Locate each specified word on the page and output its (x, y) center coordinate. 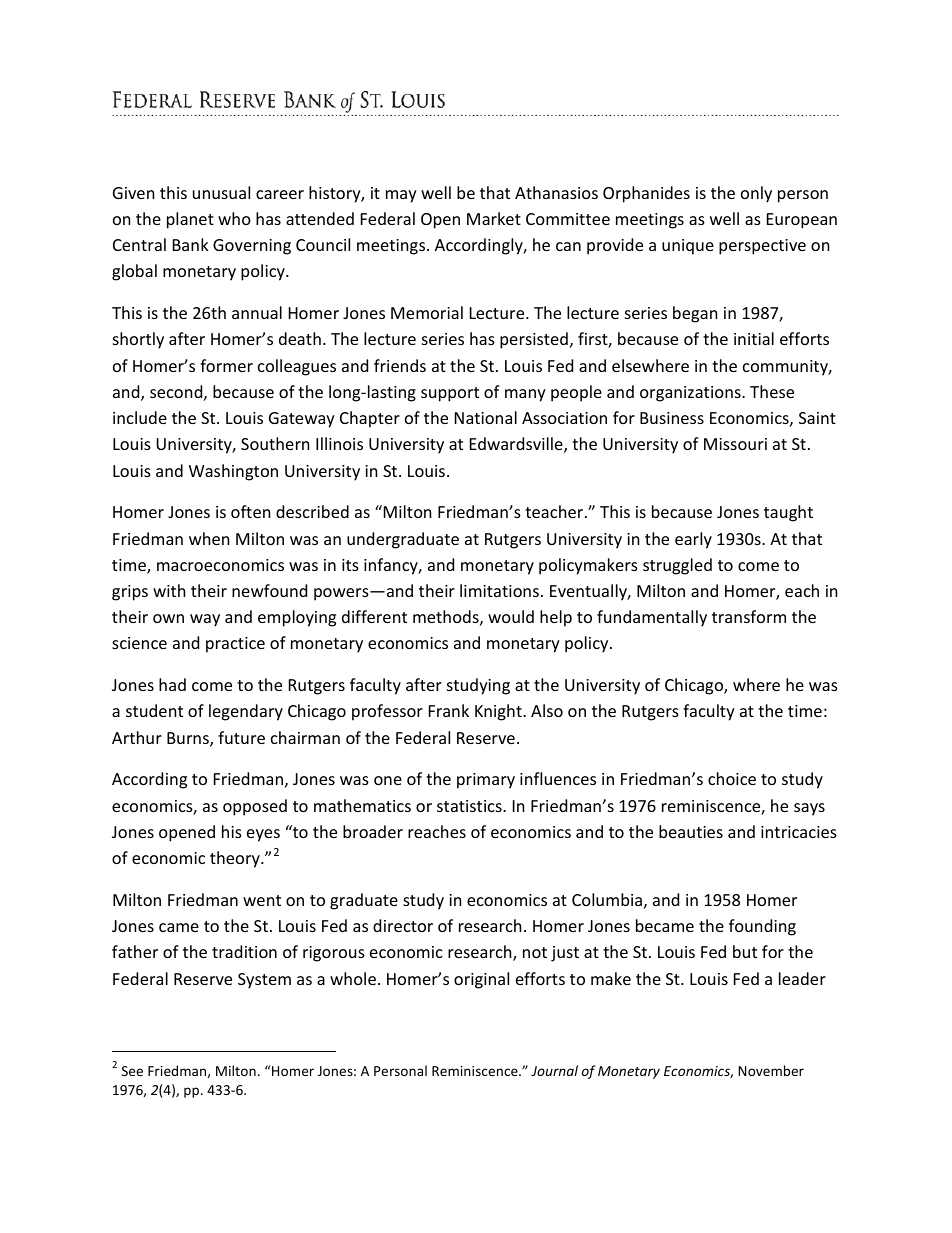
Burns (189, 739)
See (132, 1071)
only (756, 194)
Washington (233, 472)
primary (486, 781)
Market (494, 218)
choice (732, 778)
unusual (221, 192)
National (486, 417)
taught (788, 513)
